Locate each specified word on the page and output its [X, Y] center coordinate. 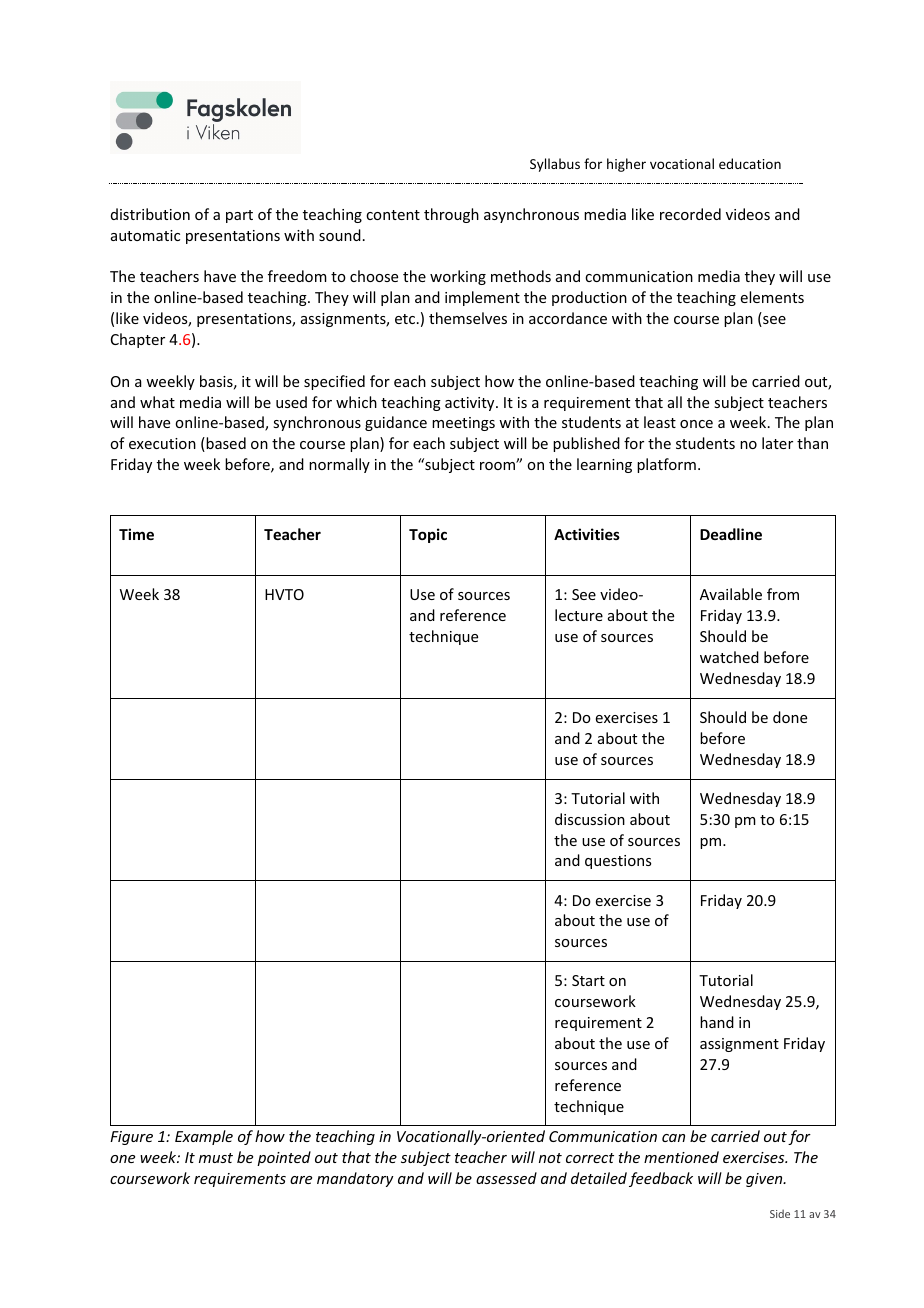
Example [204, 1137]
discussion [590, 819]
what [157, 402]
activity [471, 404]
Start [588, 980]
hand [717, 1022]
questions [618, 862]
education [750, 163]
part [239, 216]
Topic [428, 535]
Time [136, 534]
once [696, 424]
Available [731, 594]
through [451, 215]
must [216, 1158]
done [790, 717]
